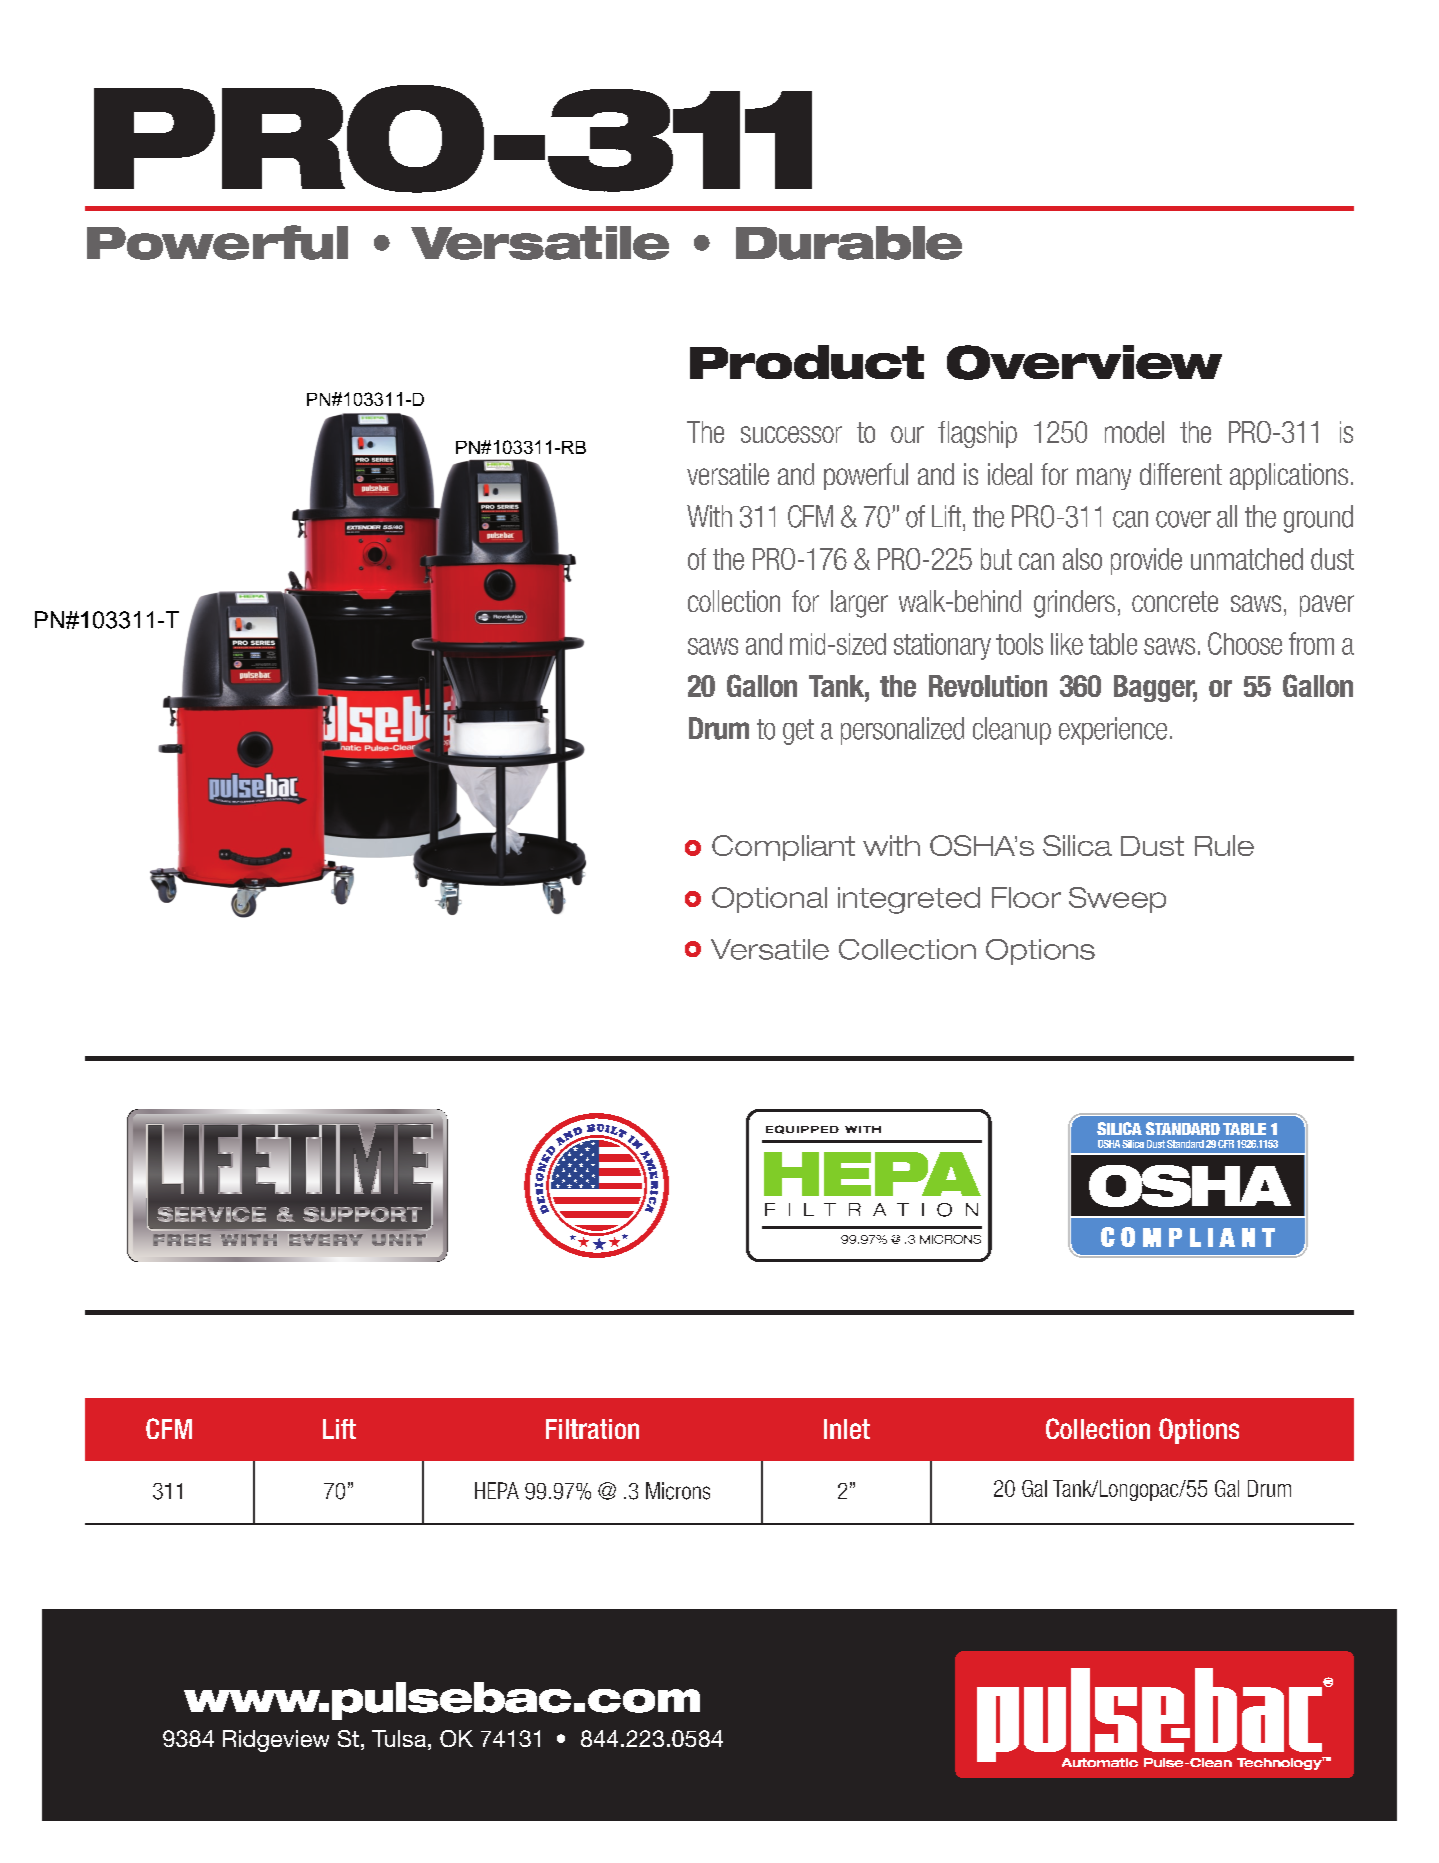 This screenshot has height=1863, width=1439. I want to click on Overview, so click(1084, 362).
